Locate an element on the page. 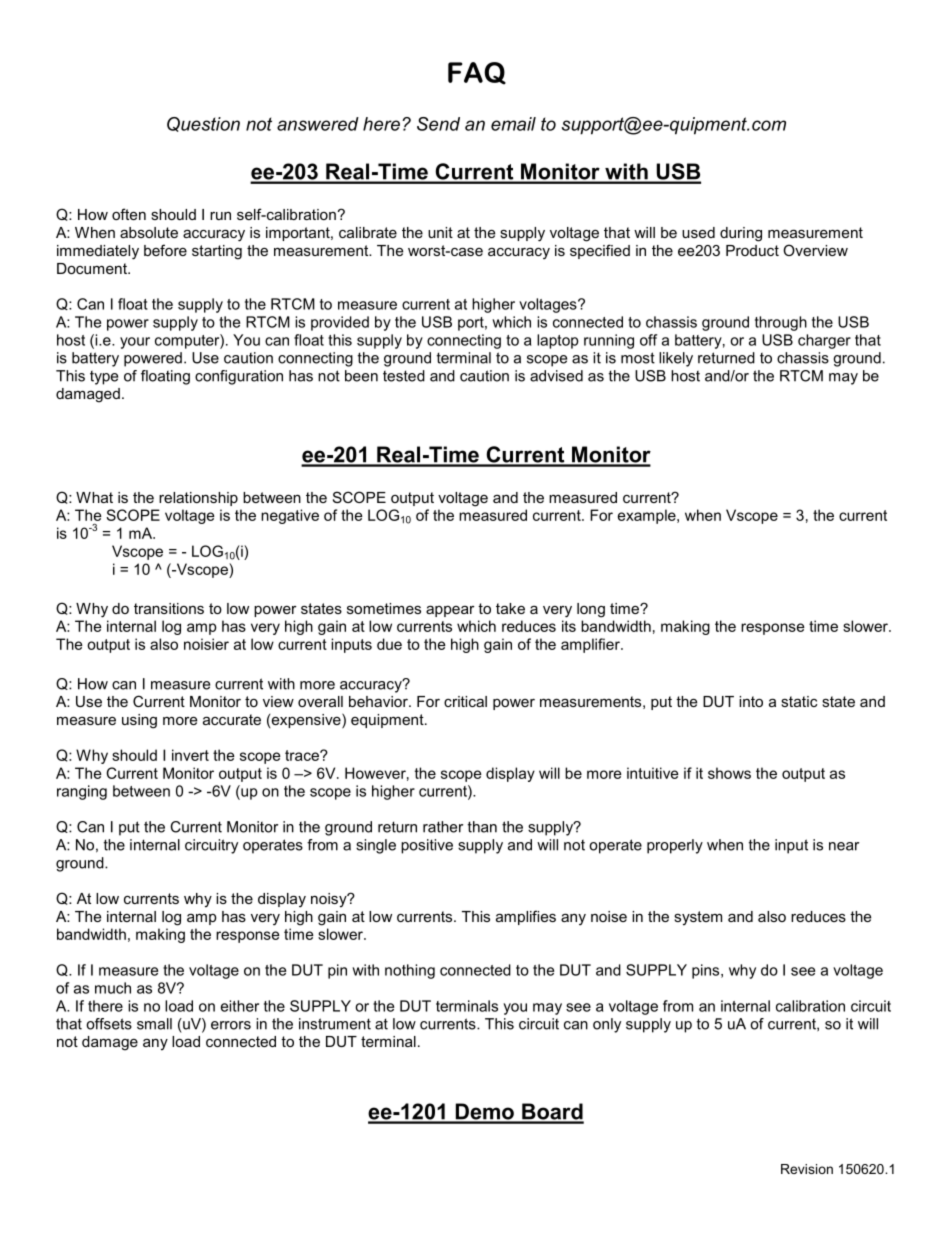  Revision is located at coordinates (807, 1169).
